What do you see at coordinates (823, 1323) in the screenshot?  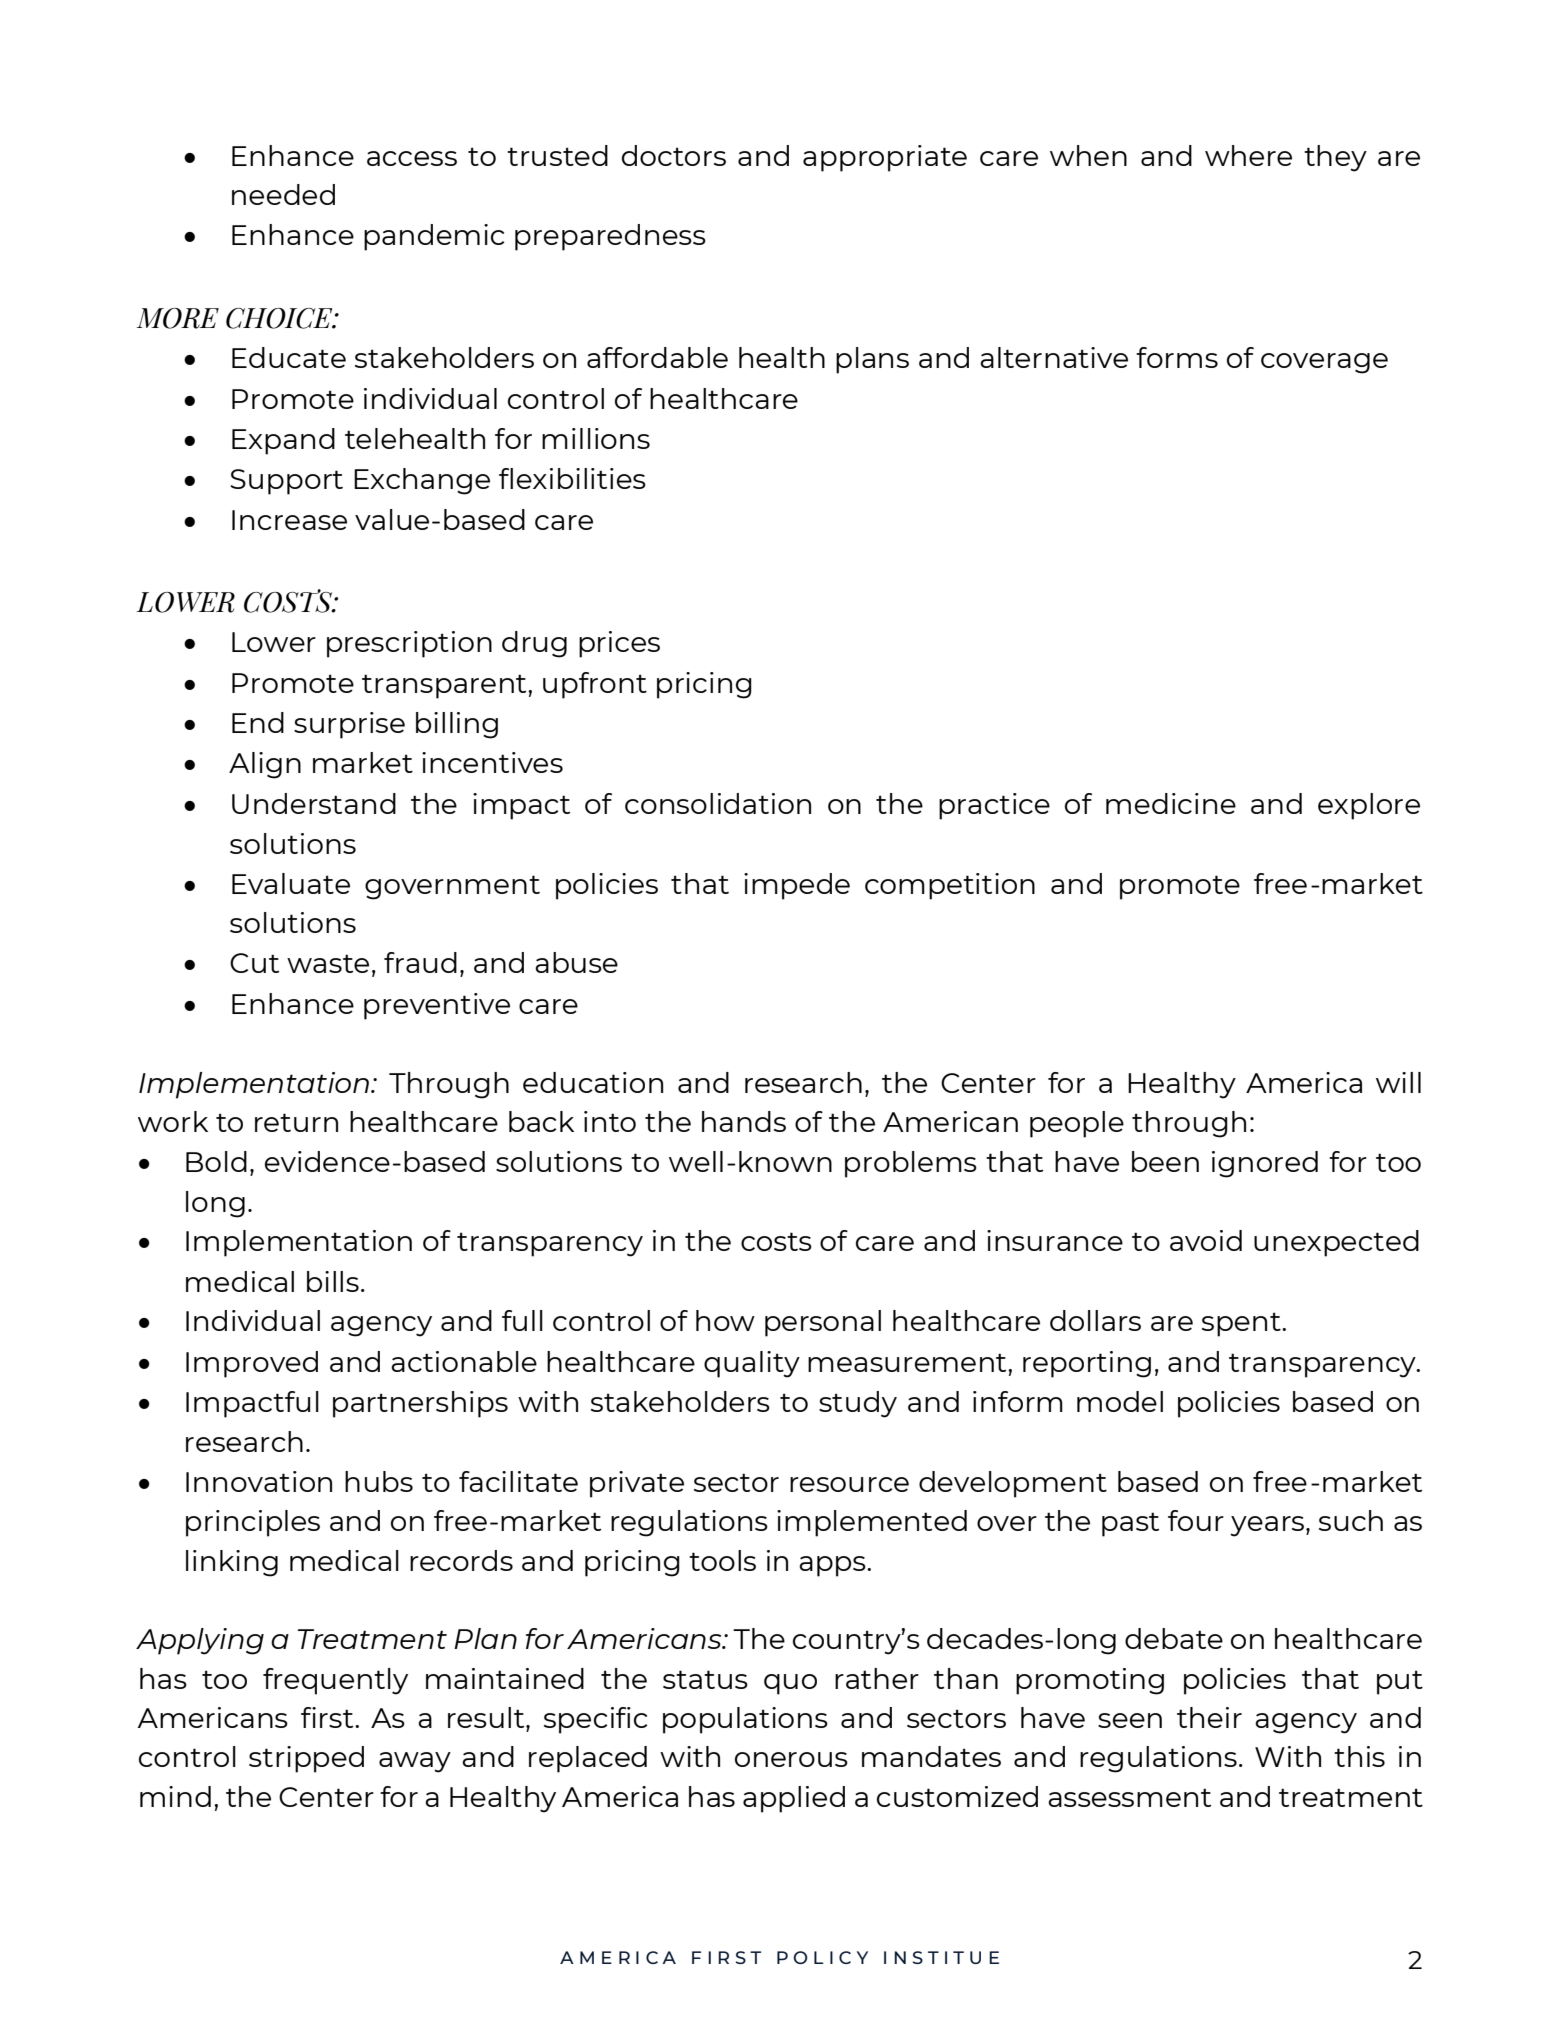 I see `personal` at bounding box center [823, 1323].
